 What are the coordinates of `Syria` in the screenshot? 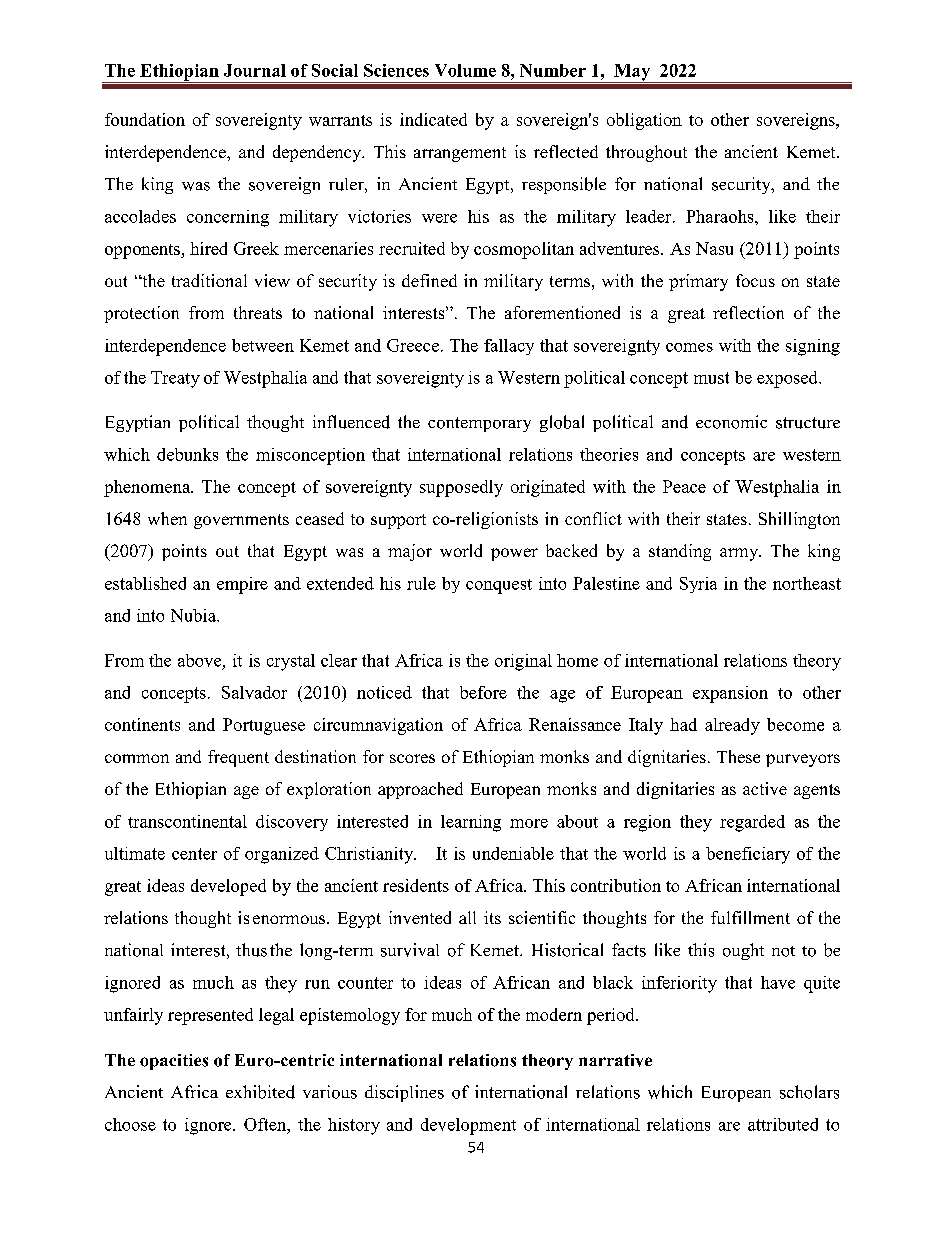 It's located at (698, 585).
